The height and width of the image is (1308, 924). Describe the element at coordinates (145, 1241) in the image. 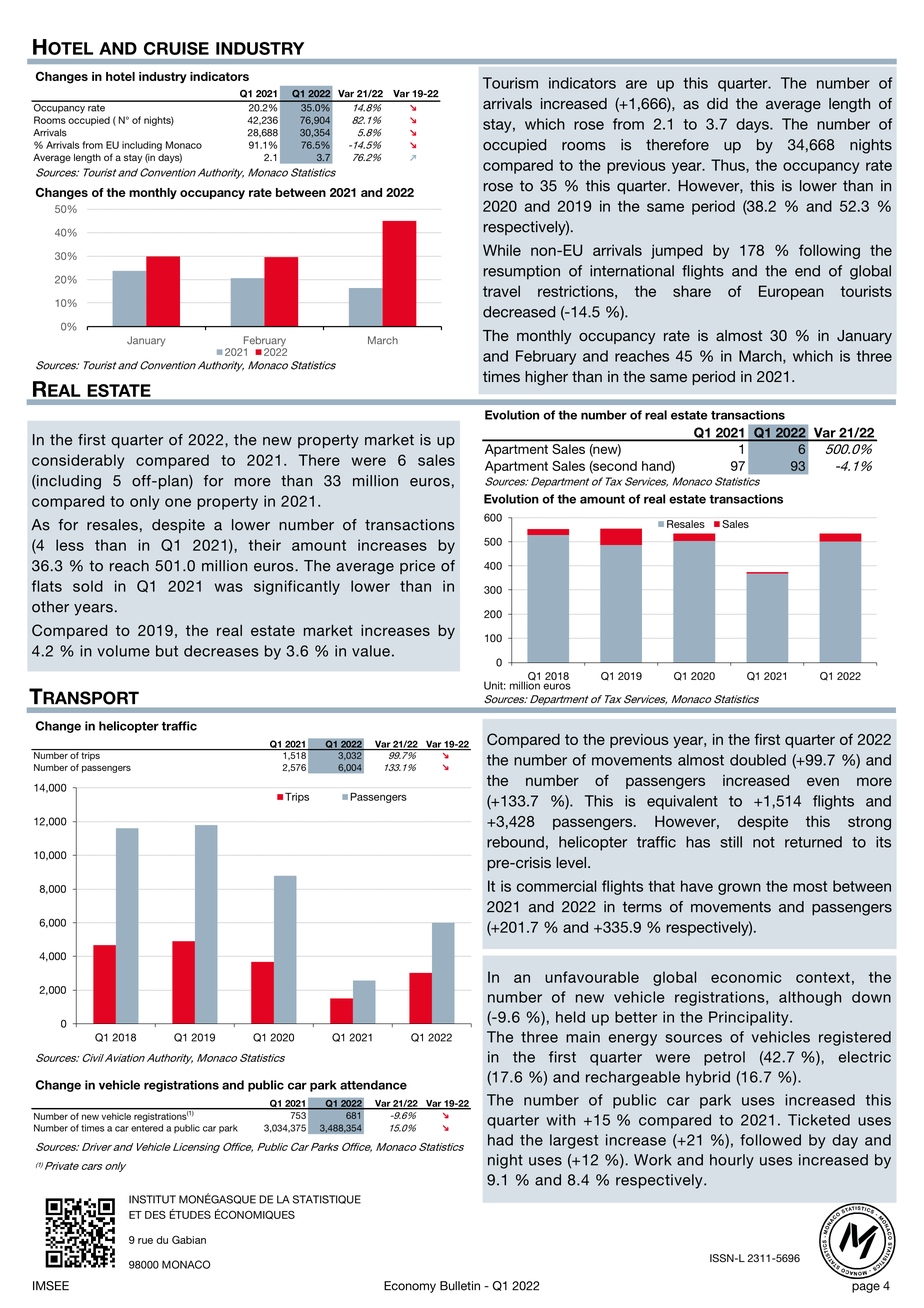

I see `rue` at that location.
